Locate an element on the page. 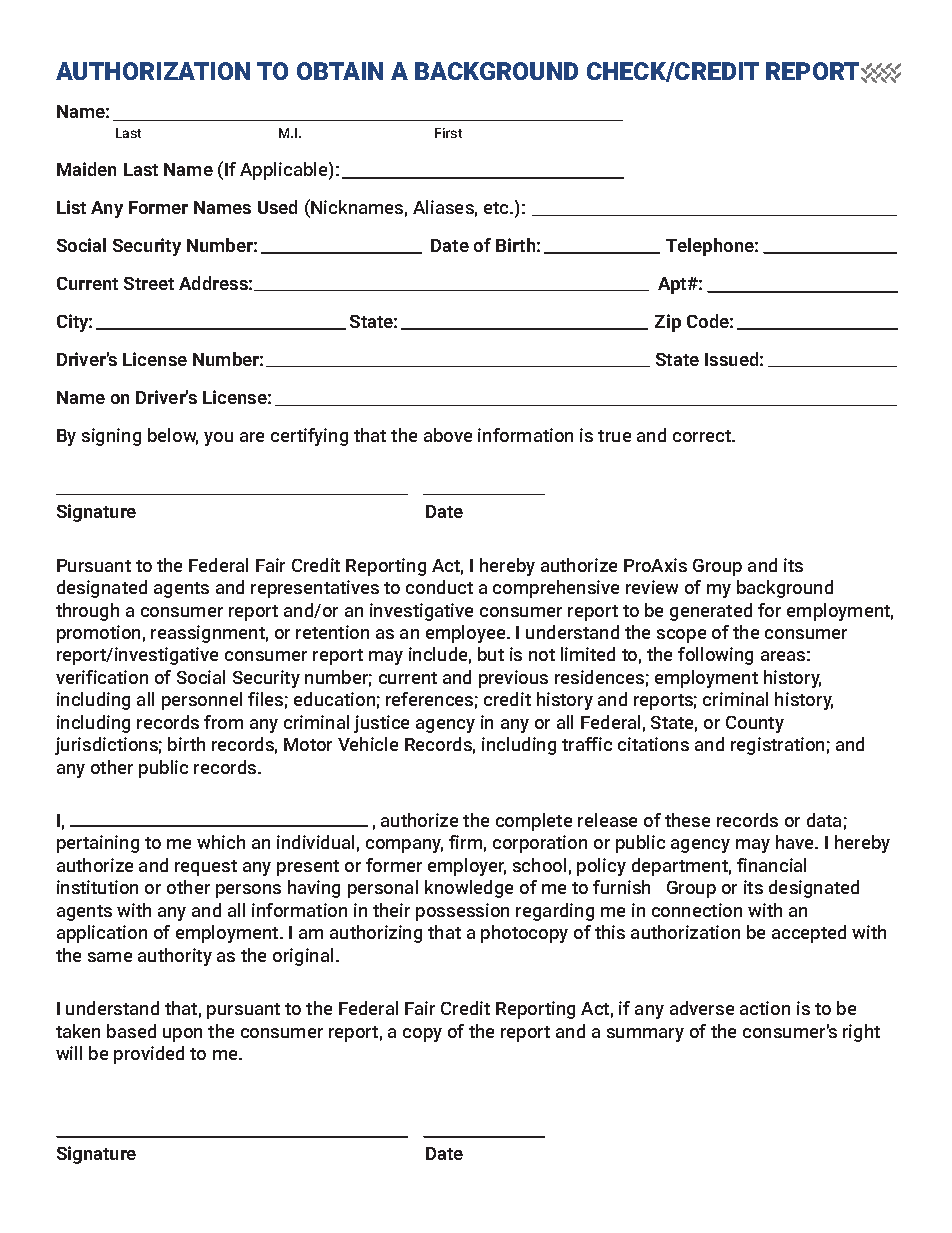  correct is located at coordinates (703, 436).
